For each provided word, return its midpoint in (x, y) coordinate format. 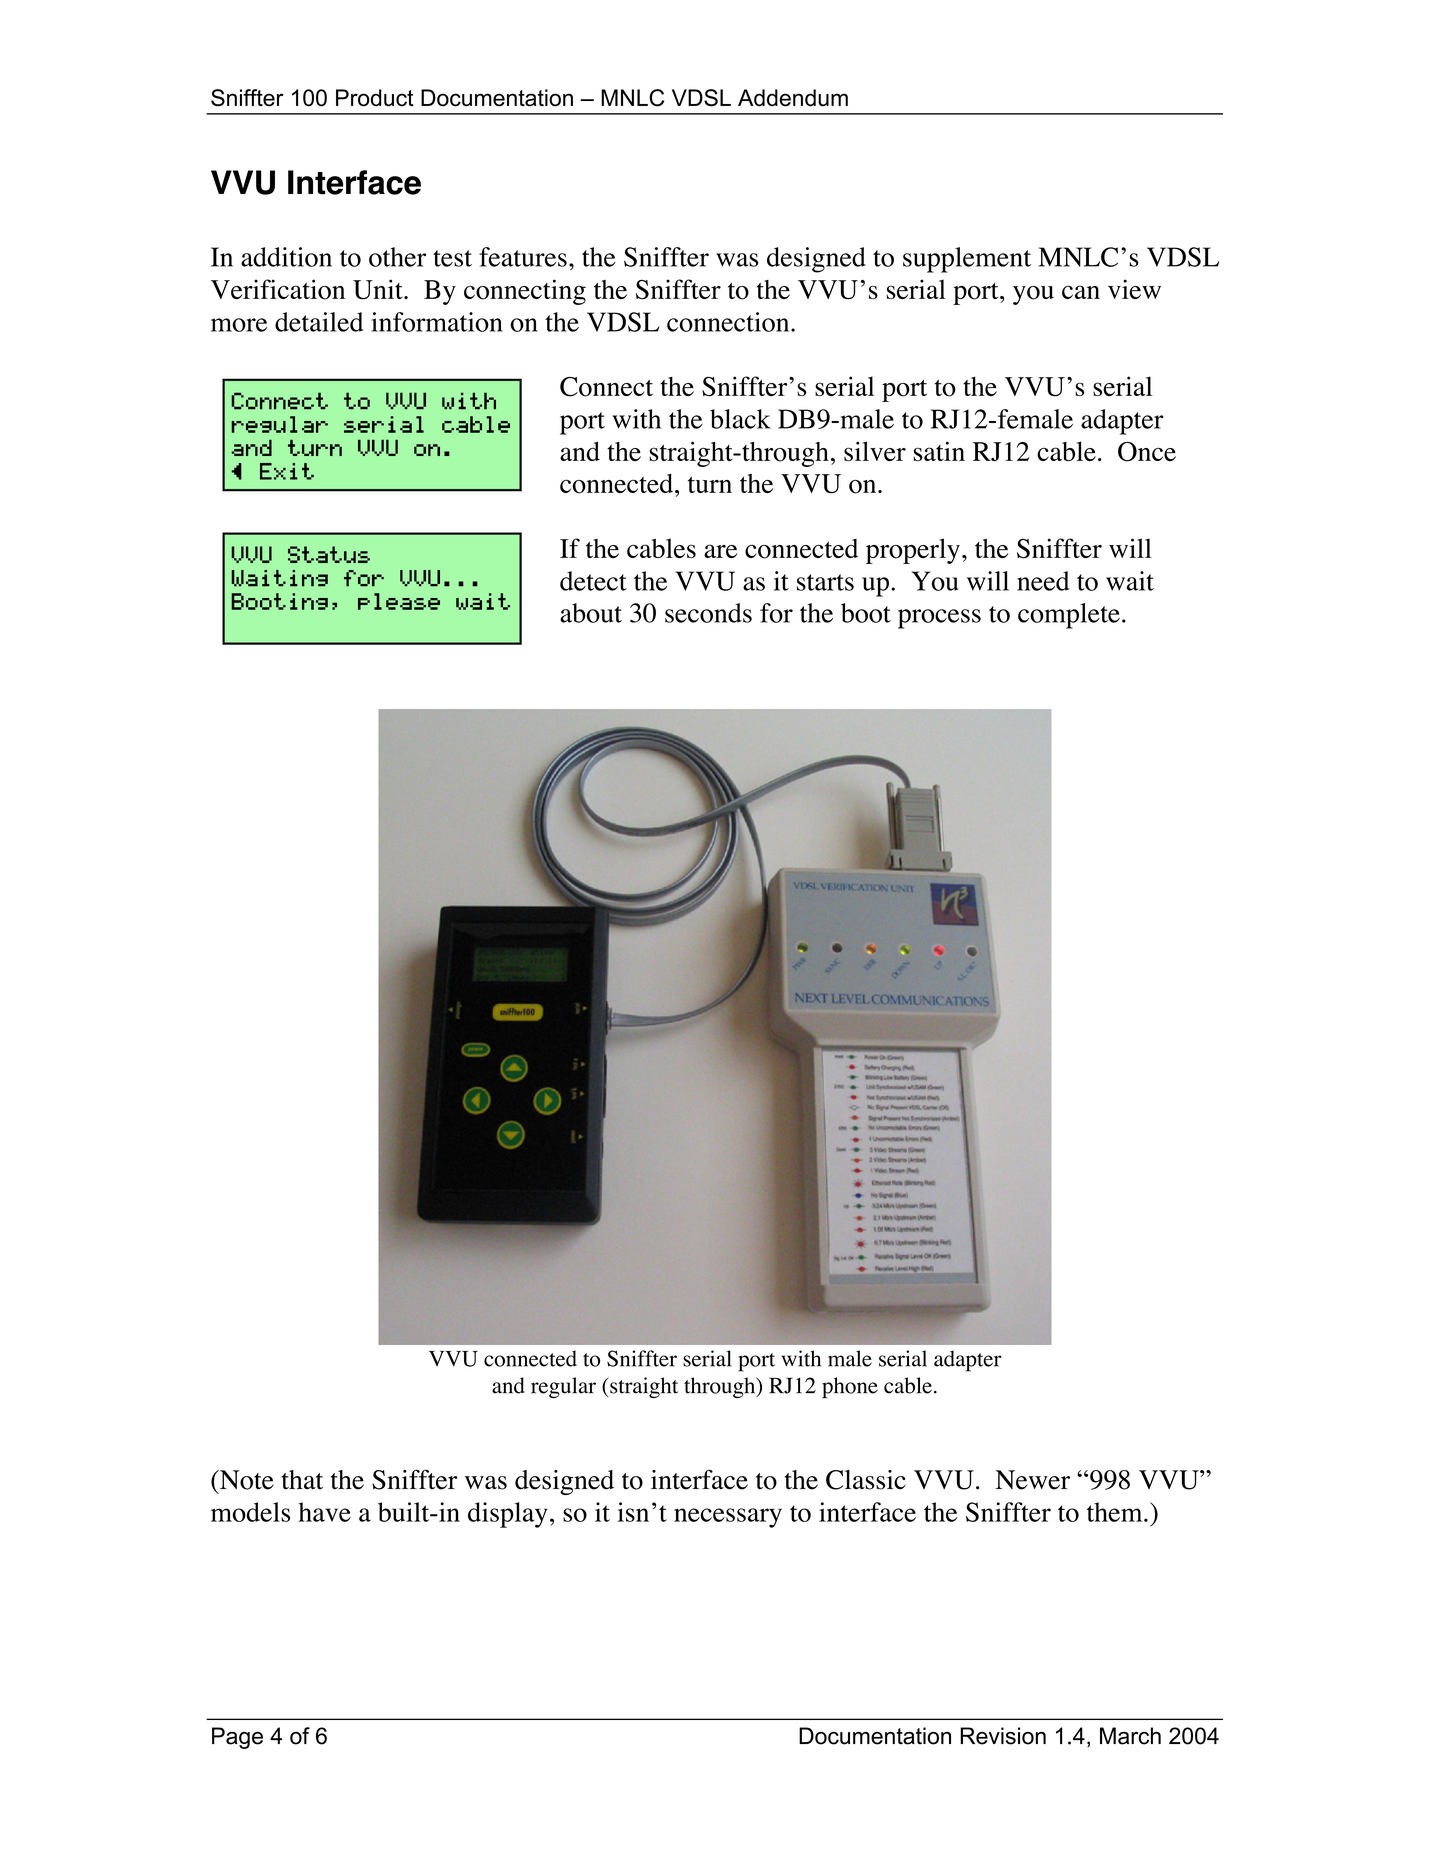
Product (375, 98)
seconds (708, 613)
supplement (967, 260)
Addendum (793, 98)
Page (237, 1738)
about (591, 613)
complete (1069, 616)
